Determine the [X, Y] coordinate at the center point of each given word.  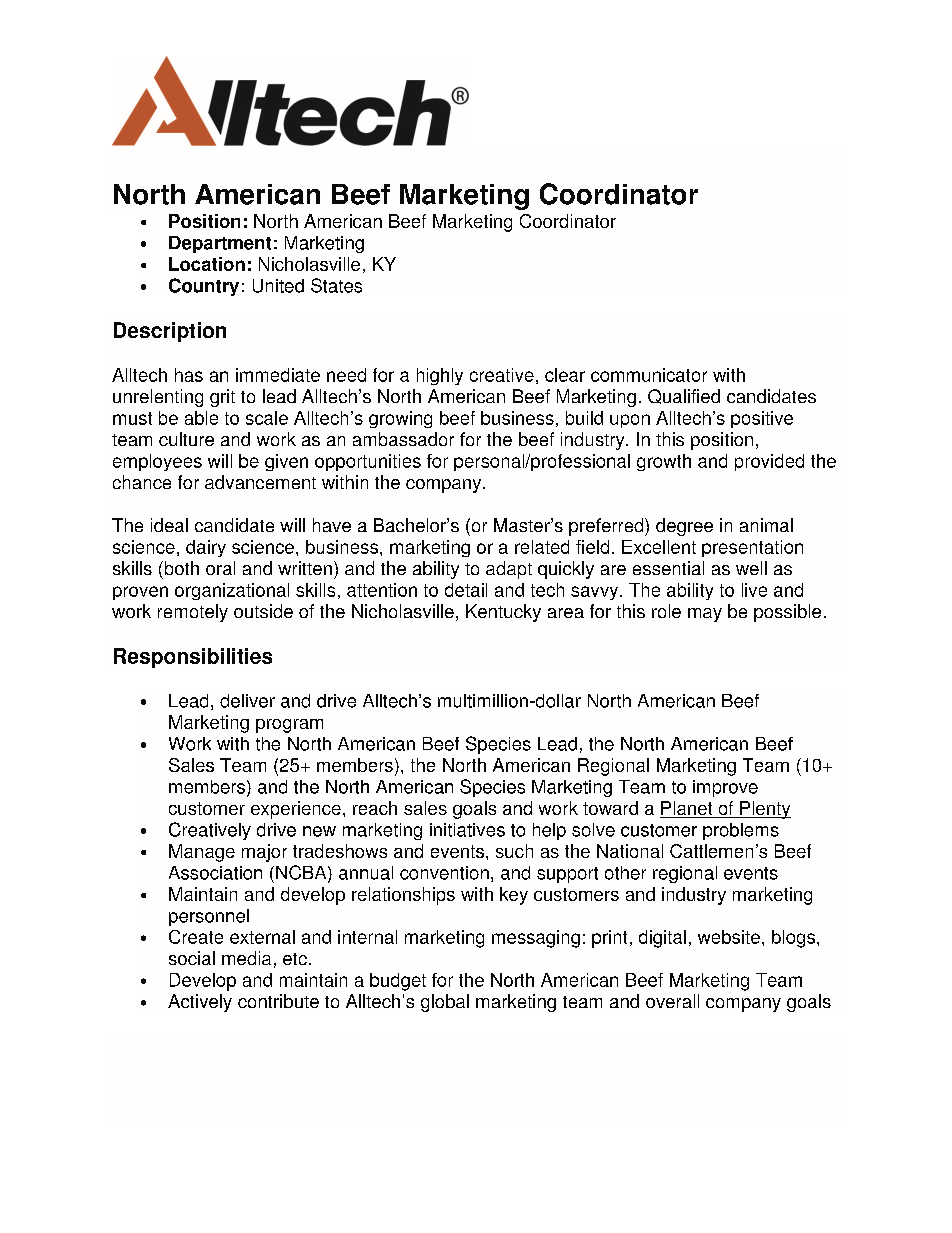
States [336, 285]
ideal [169, 525]
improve [725, 788]
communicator [649, 375]
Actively [200, 1003]
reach [375, 808]
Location [207, 264]
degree [684, 527]
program [289, 726]
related [542, 547]
